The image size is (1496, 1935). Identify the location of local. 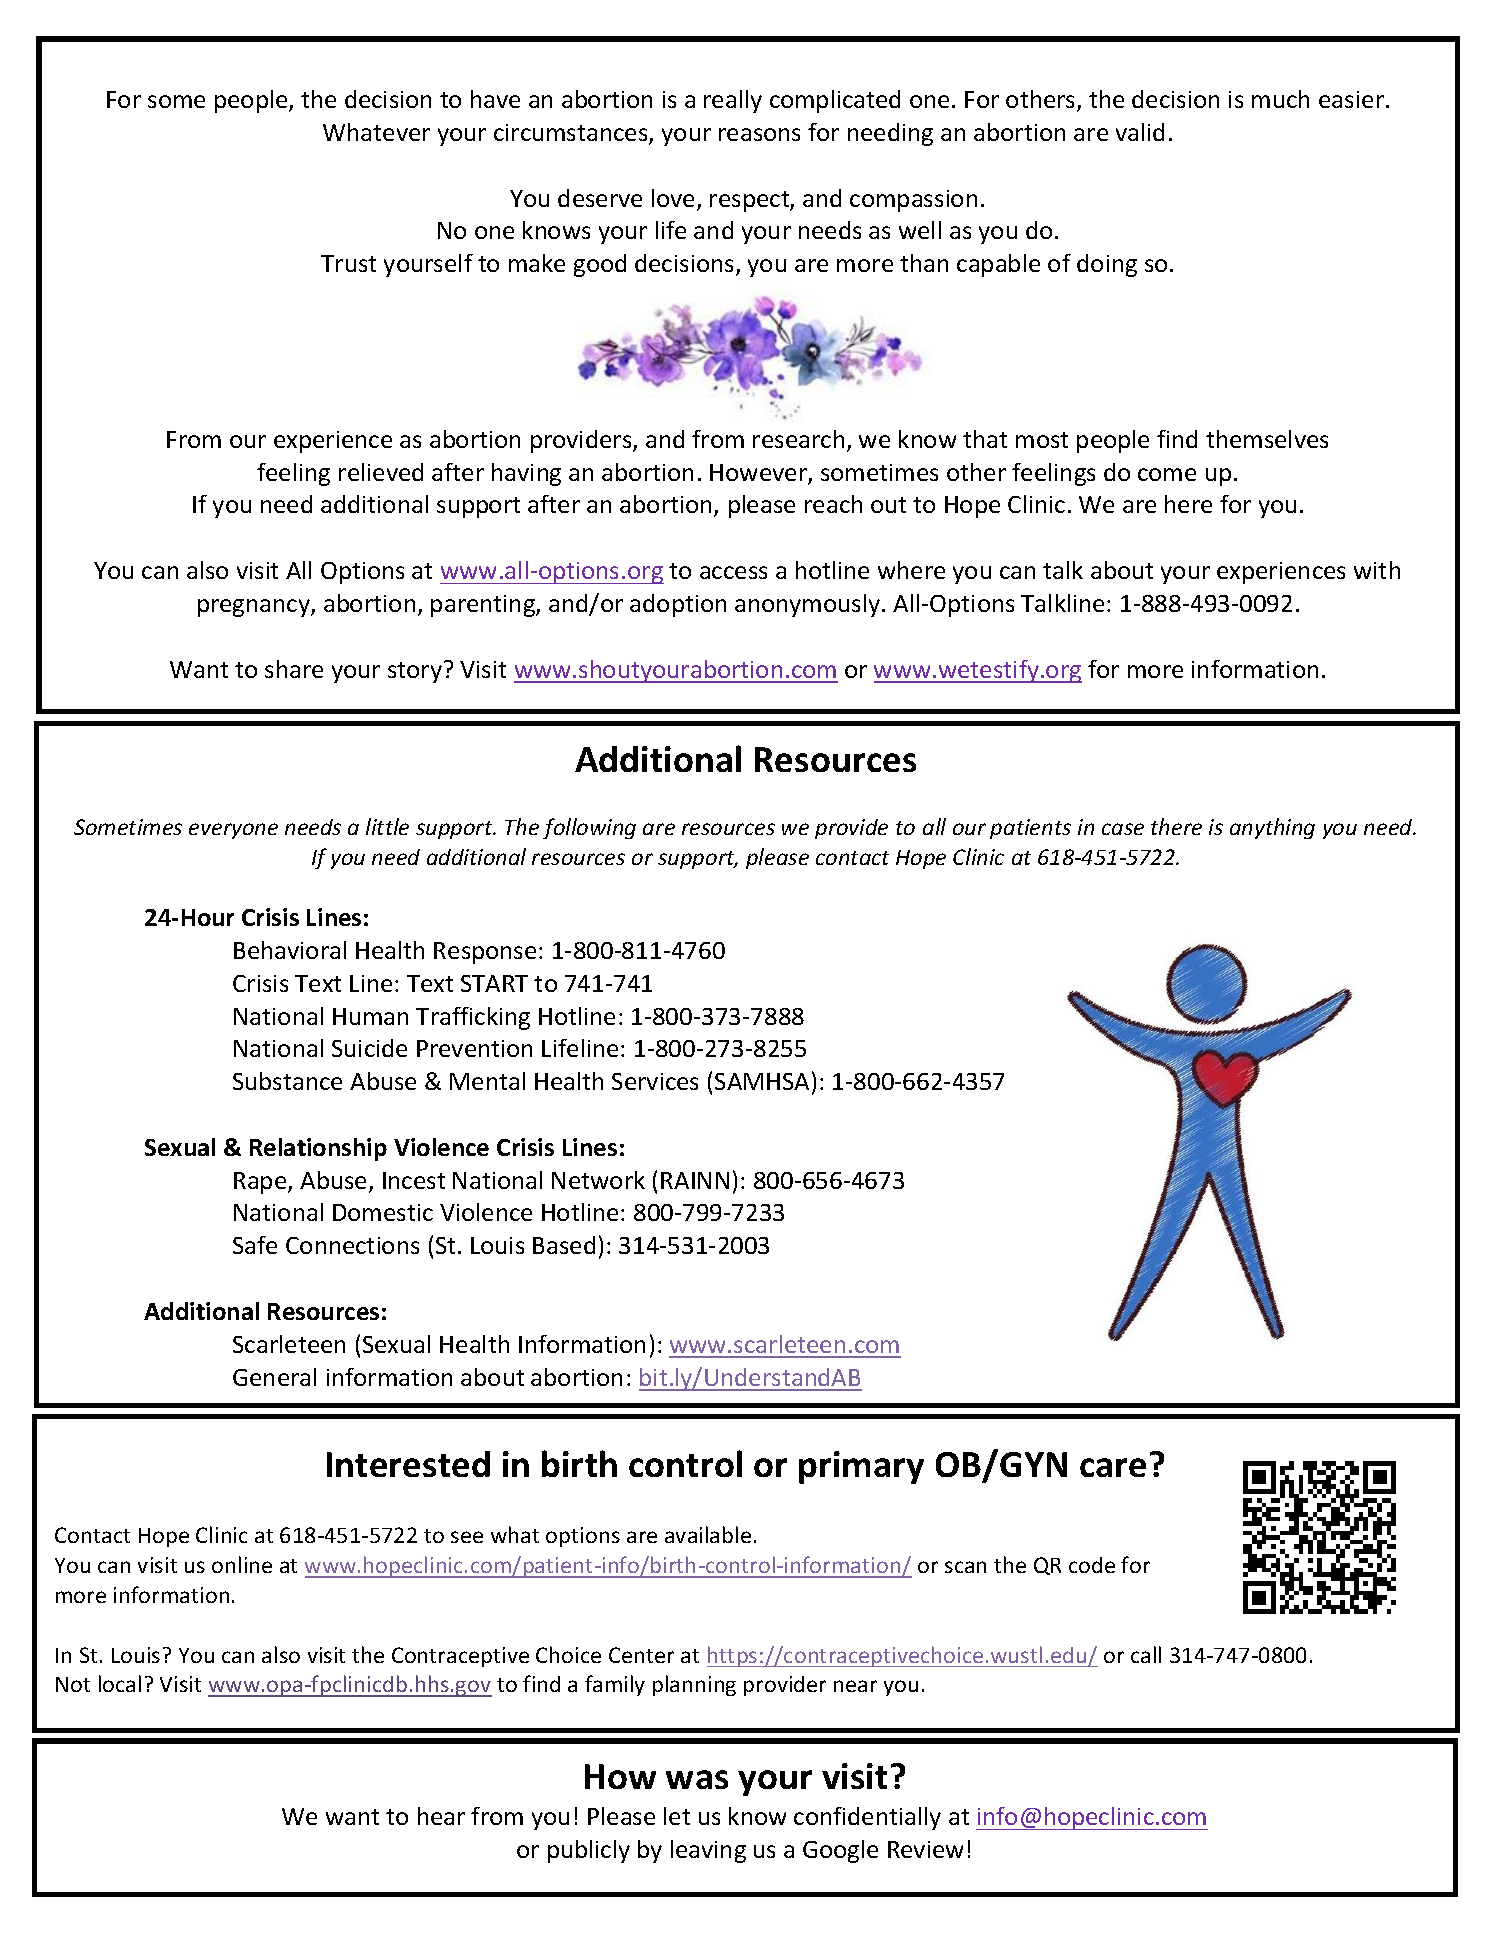
(120, 1683).
